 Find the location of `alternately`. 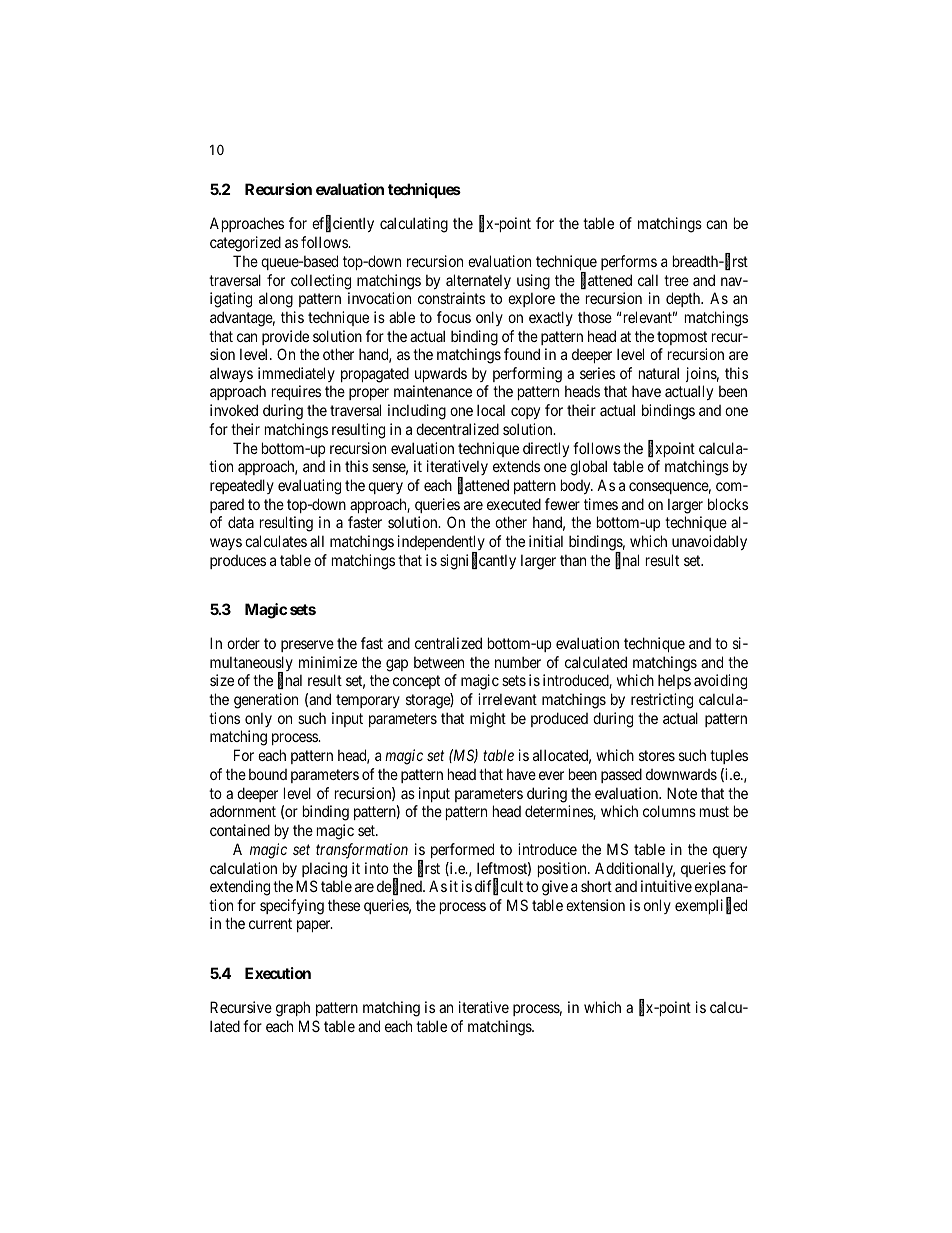

alternately is located at coordinates (478, 281).
